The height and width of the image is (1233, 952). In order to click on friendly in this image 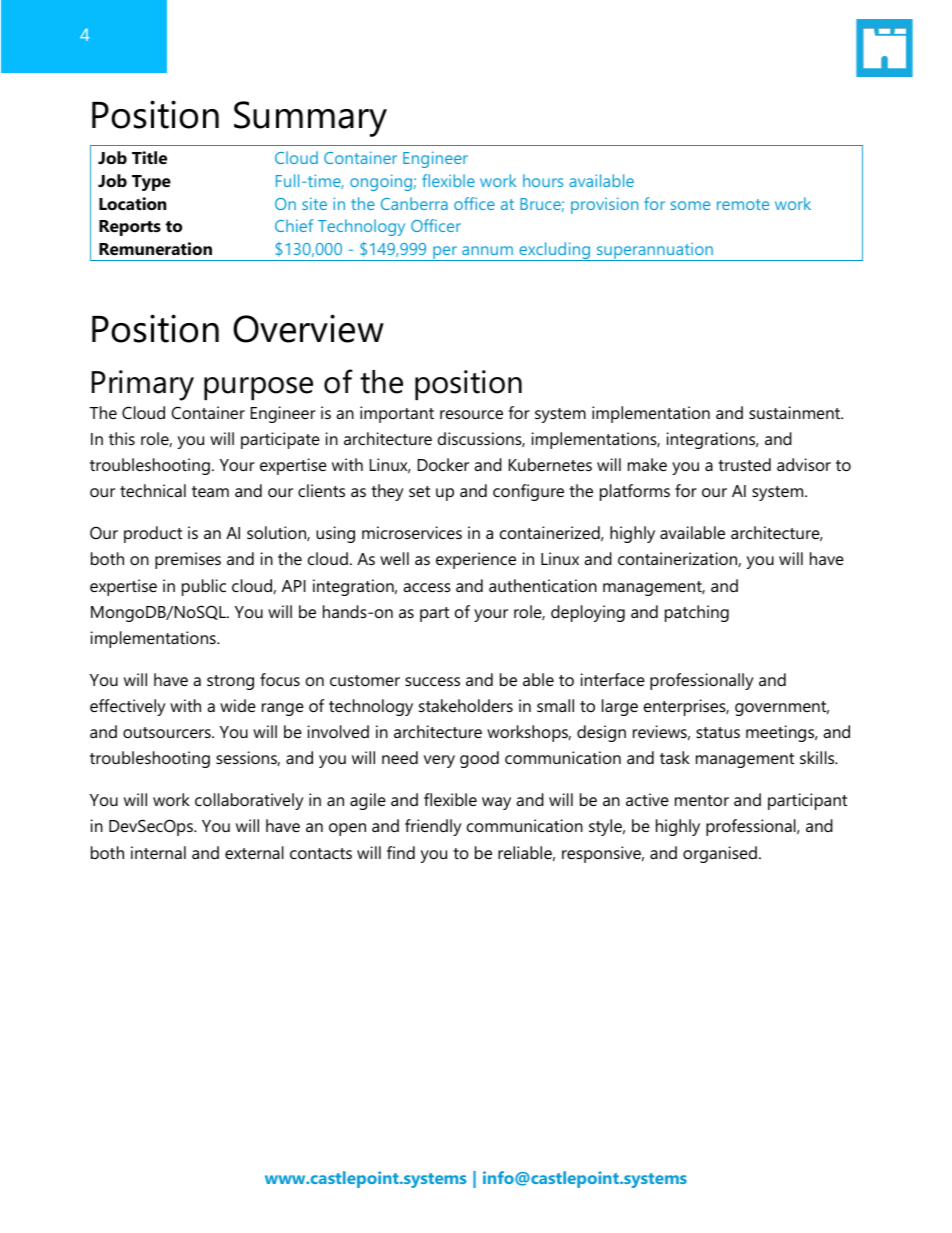, I will do `click(433, 827)`.
